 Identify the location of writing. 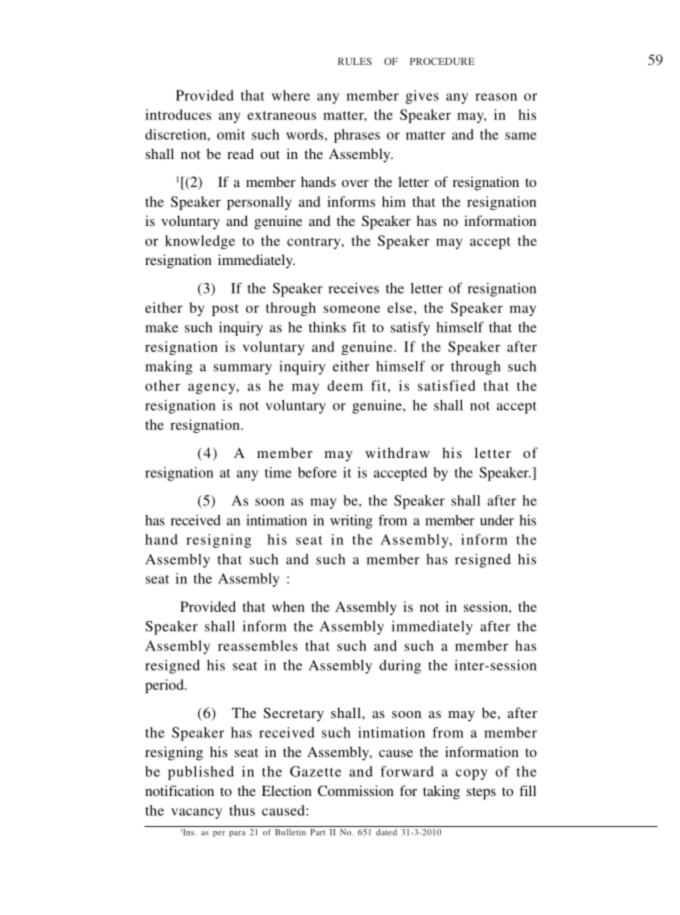
(351, 522).
